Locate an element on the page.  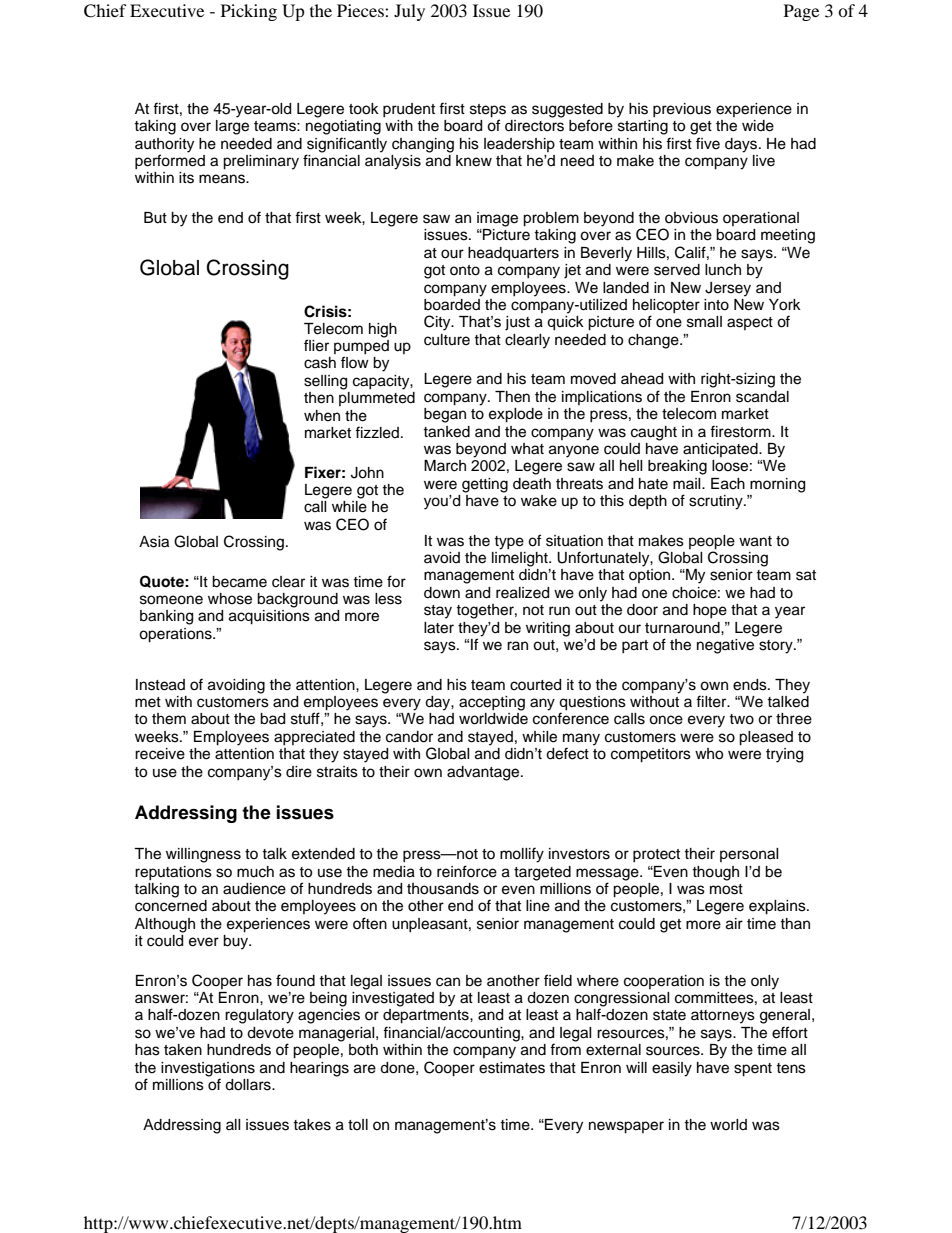
scandal is located at coordinates (762, 397).
